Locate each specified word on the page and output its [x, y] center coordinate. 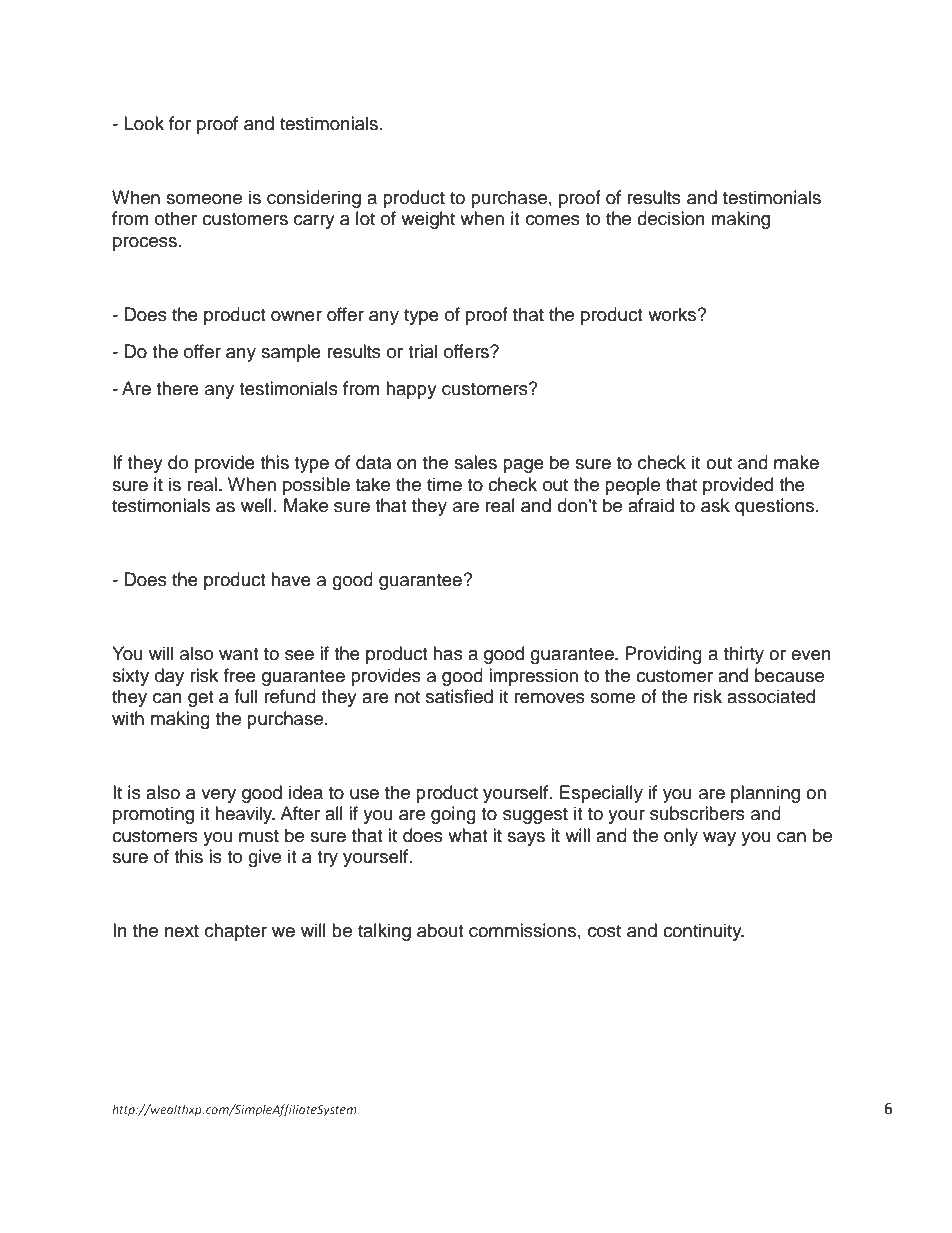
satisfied [459, 696]
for [180, 123]
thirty [744, 655]
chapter [236, 932]
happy [411, 390]
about [440, 930]
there [177, 388]
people [632, 486]
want [238, 654]
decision [671, 218]
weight [428, 220]
